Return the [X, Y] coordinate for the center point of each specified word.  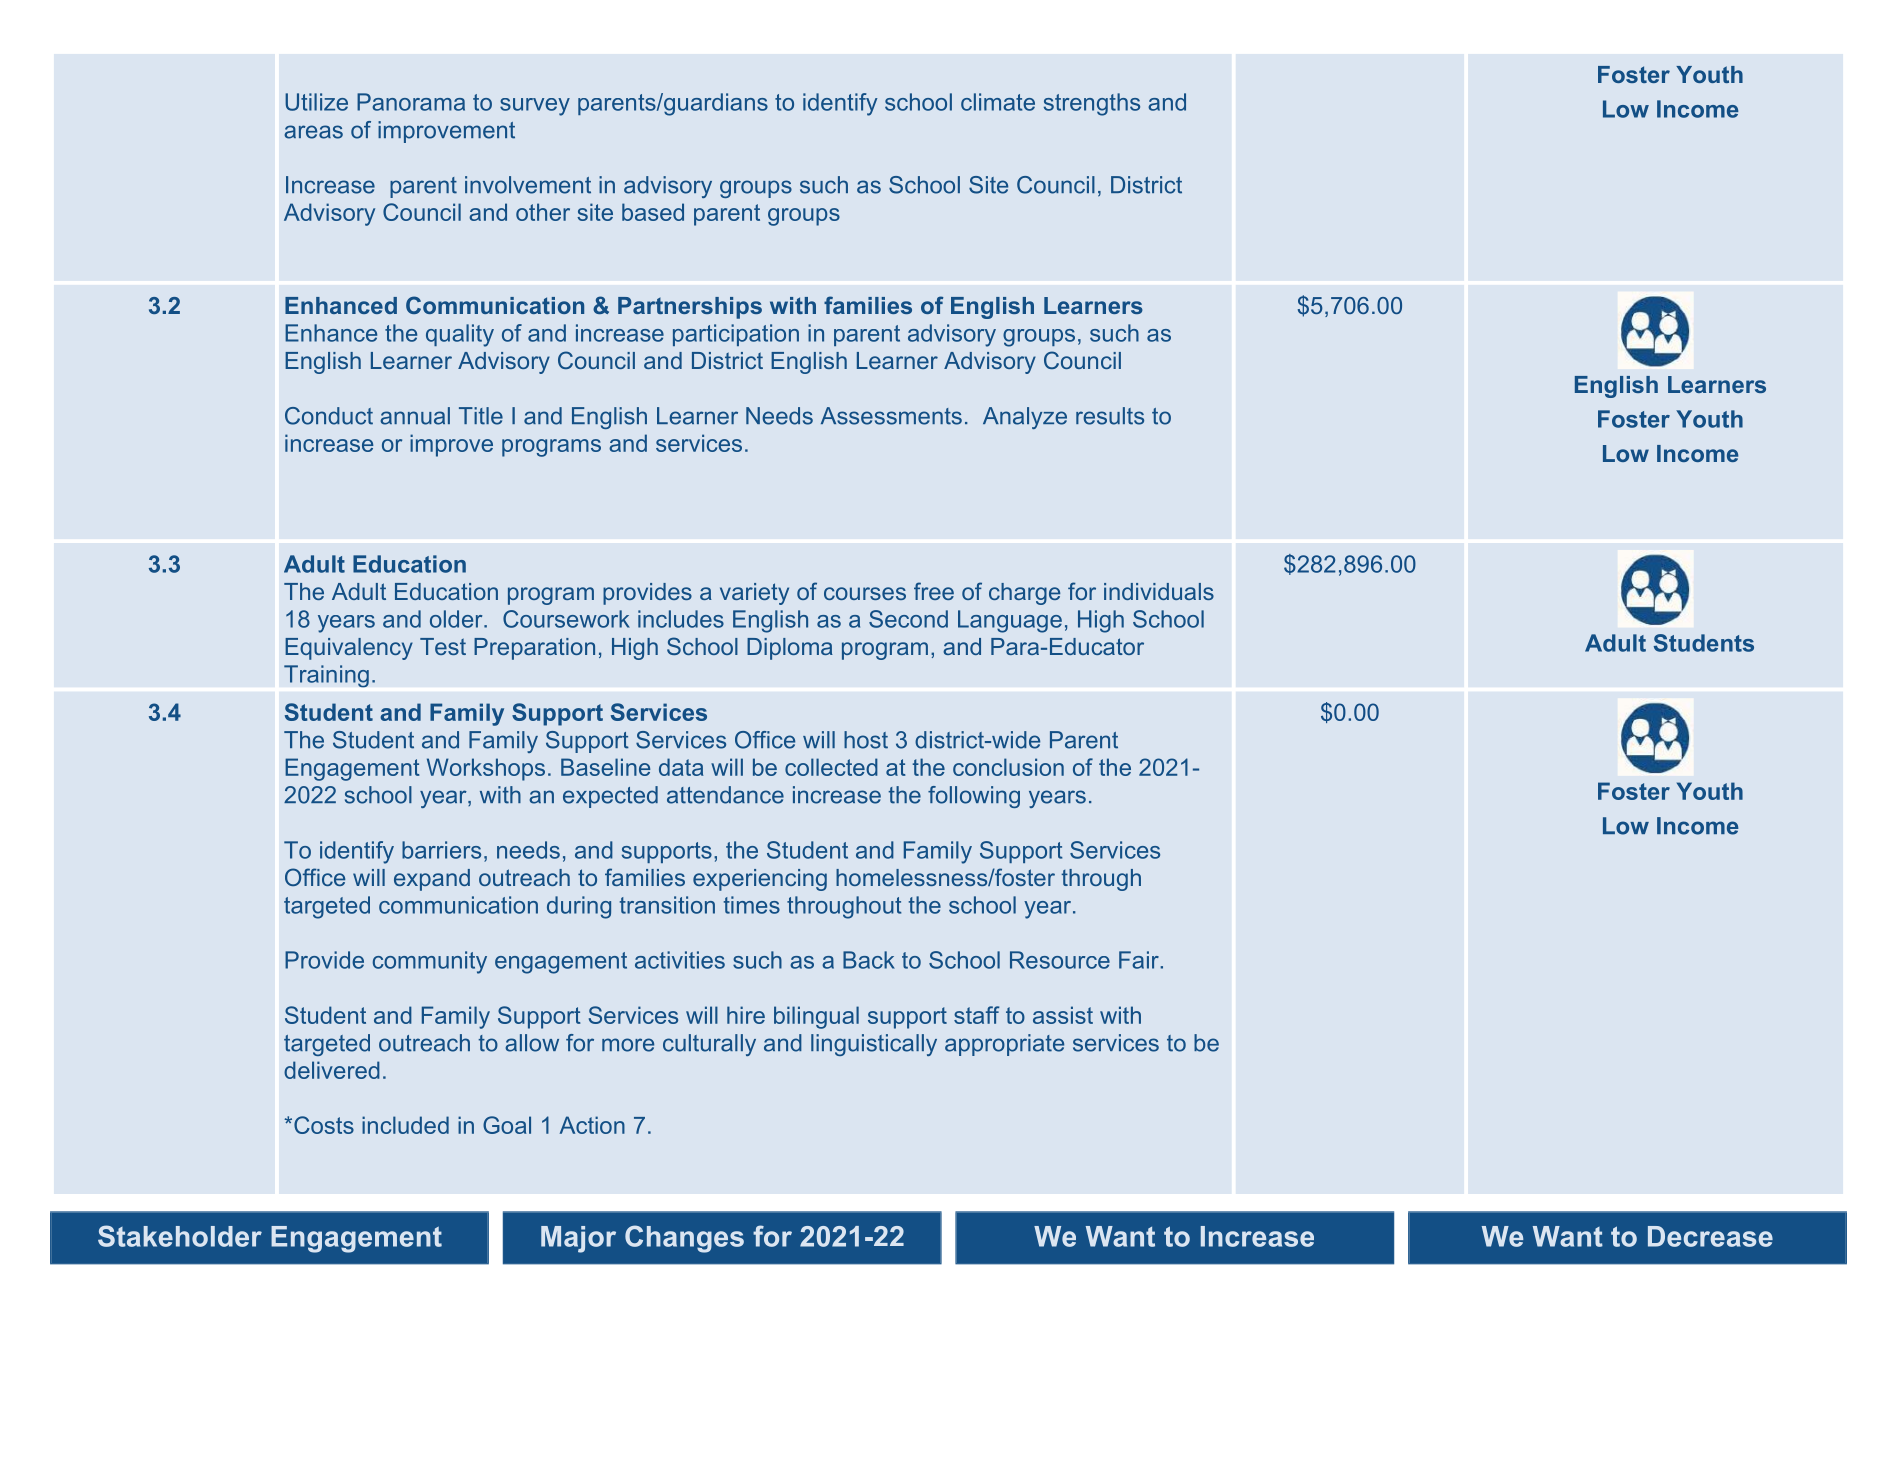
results [1110, 416]
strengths [1092, 104]
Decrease [1710, 1236]
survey [535, 107]
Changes [684, 1239]
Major [578, 1239]
